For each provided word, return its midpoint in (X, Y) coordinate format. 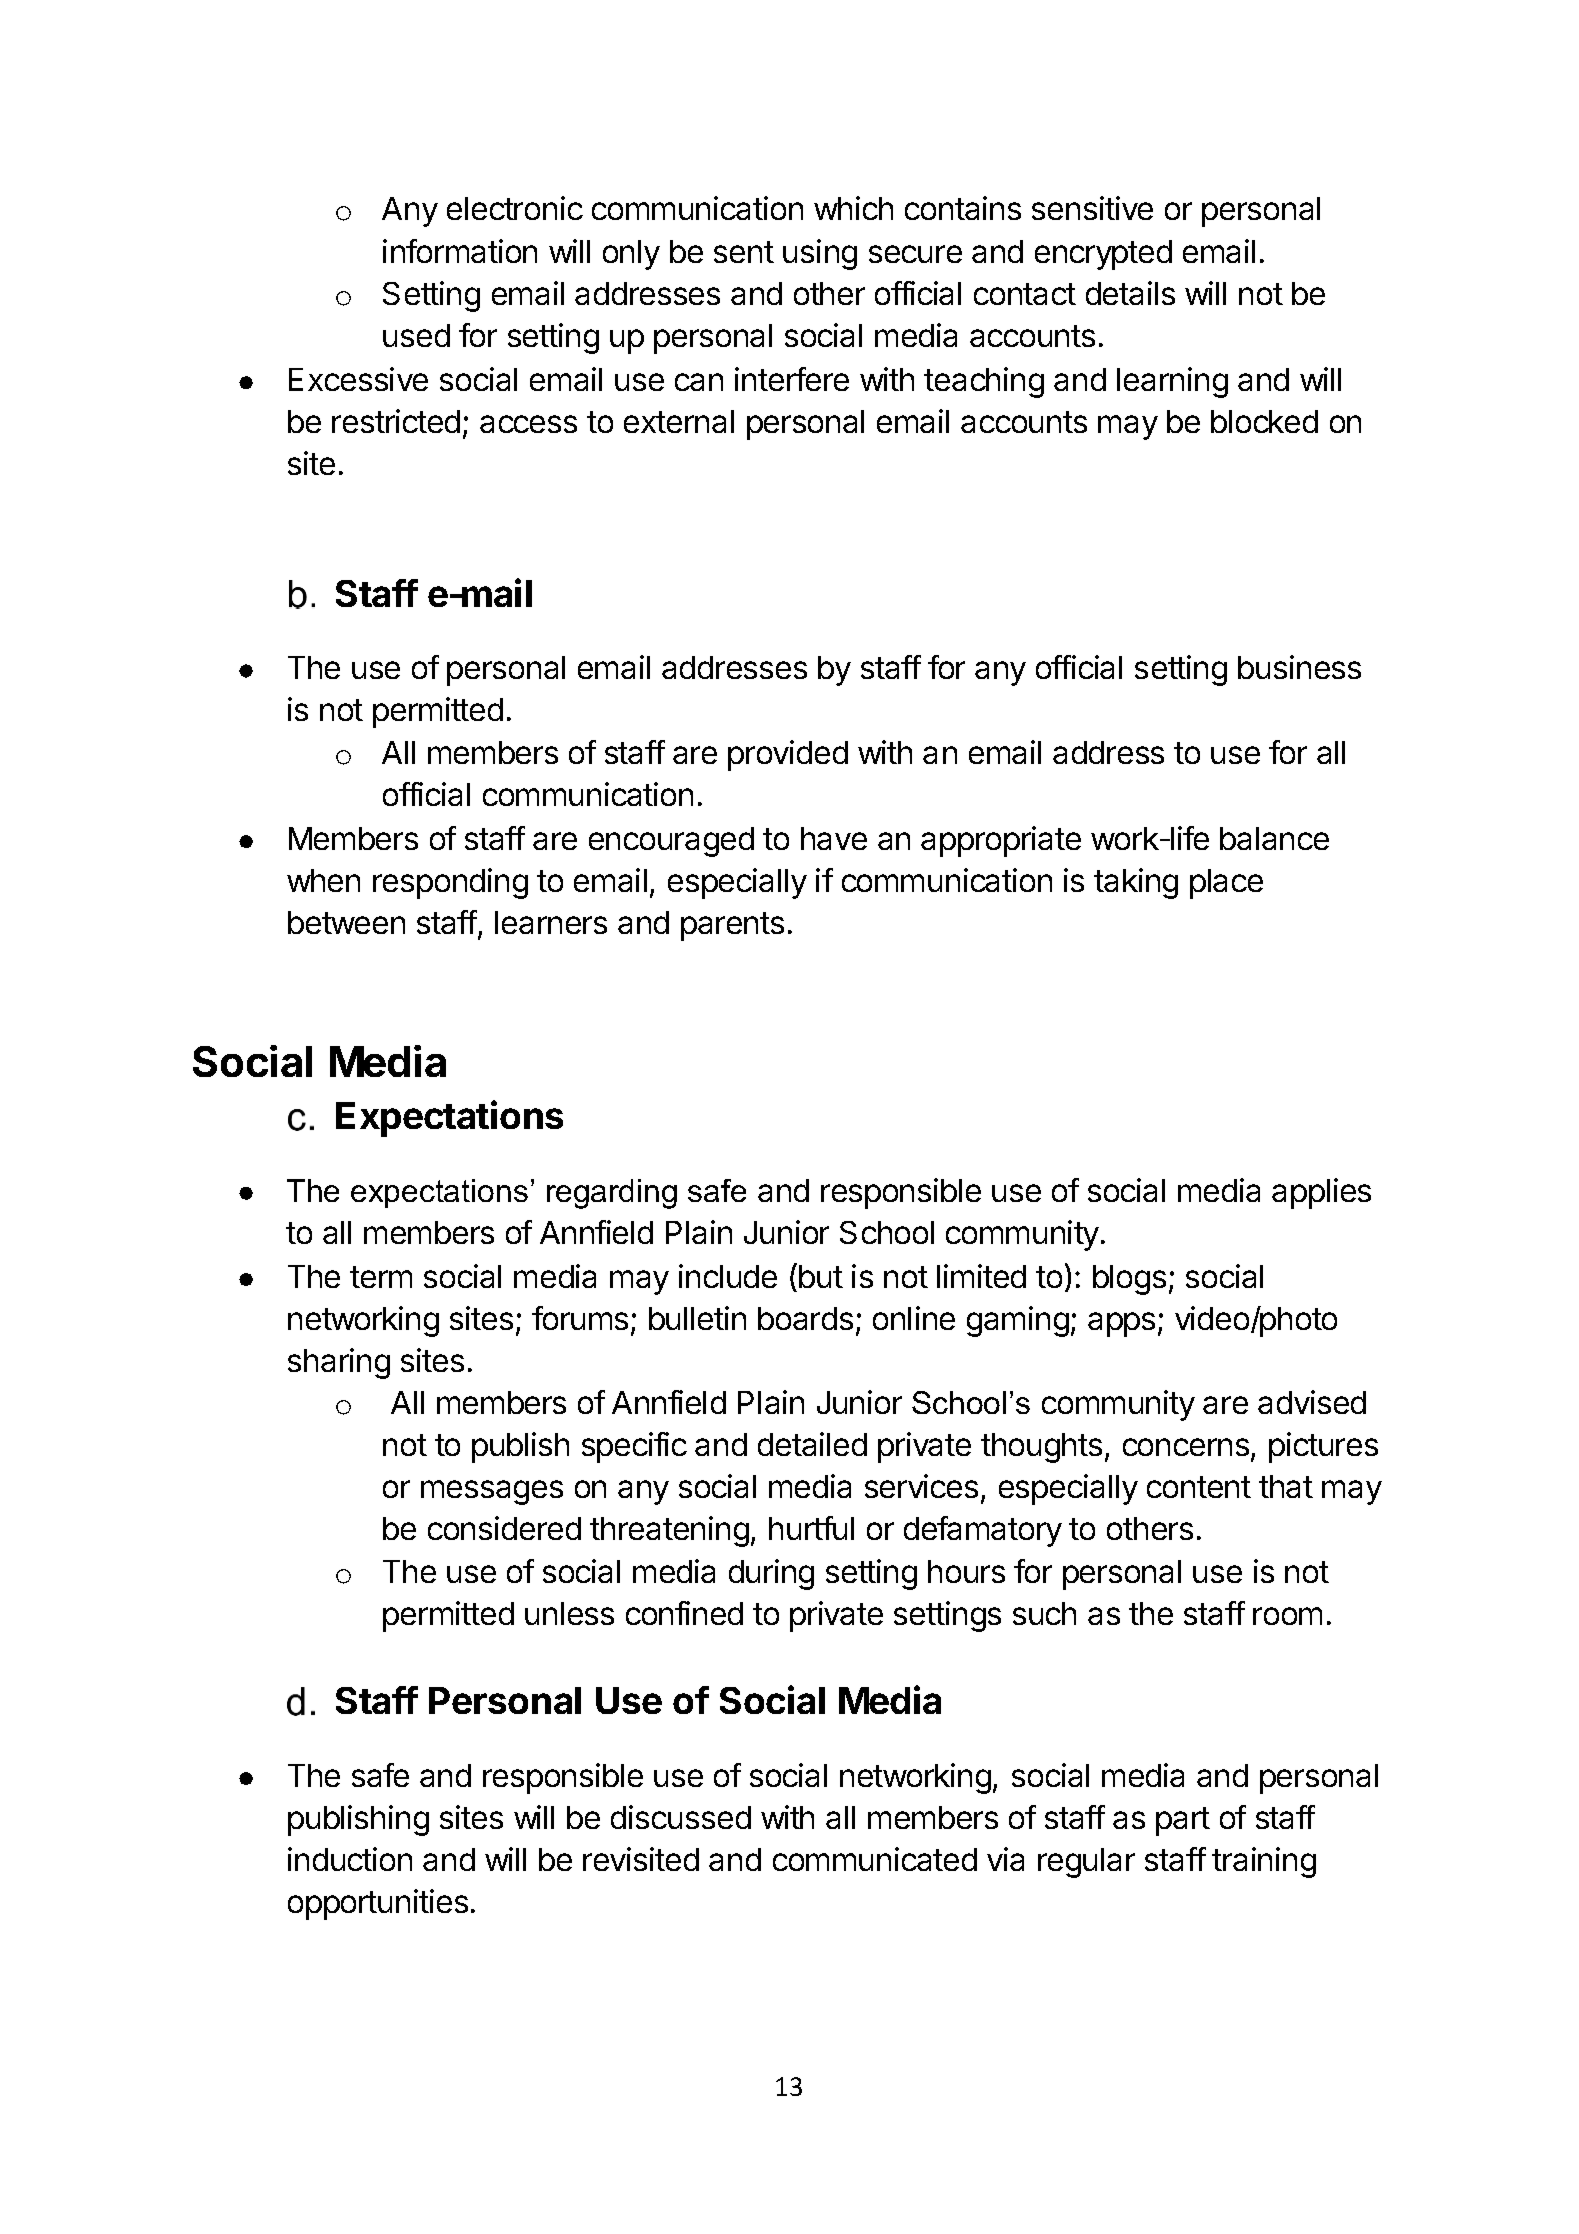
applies (1321, 1193)
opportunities (378, 1904)
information (460, 251)
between (346, 922)
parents (732, 926)
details (1130, 293)
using (820, 254)
